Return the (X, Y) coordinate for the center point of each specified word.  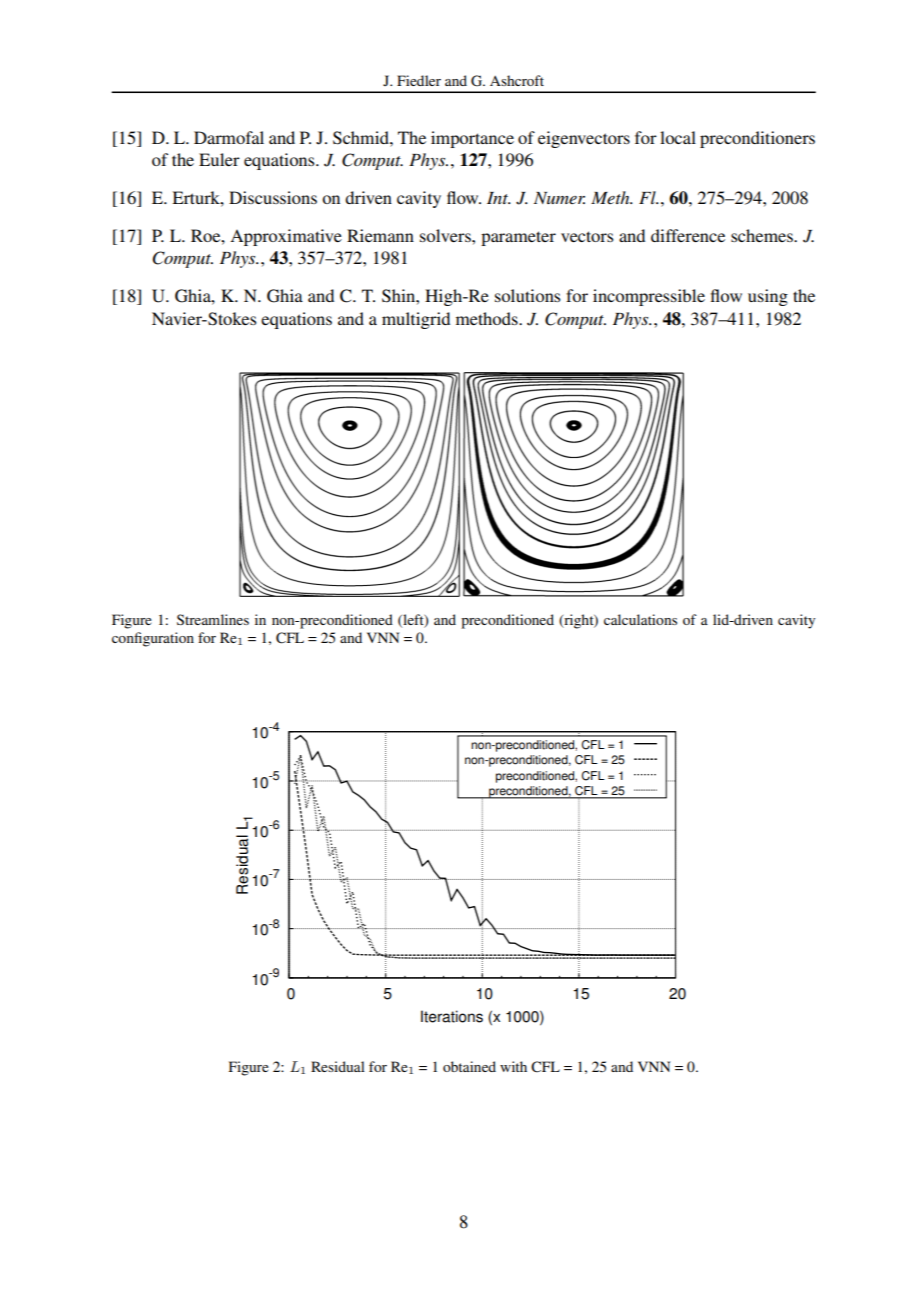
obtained (469, 1066)
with (513, 1066)
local (678, 137)
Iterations (452, 1016)
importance (472, 139)
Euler (219, 159)
